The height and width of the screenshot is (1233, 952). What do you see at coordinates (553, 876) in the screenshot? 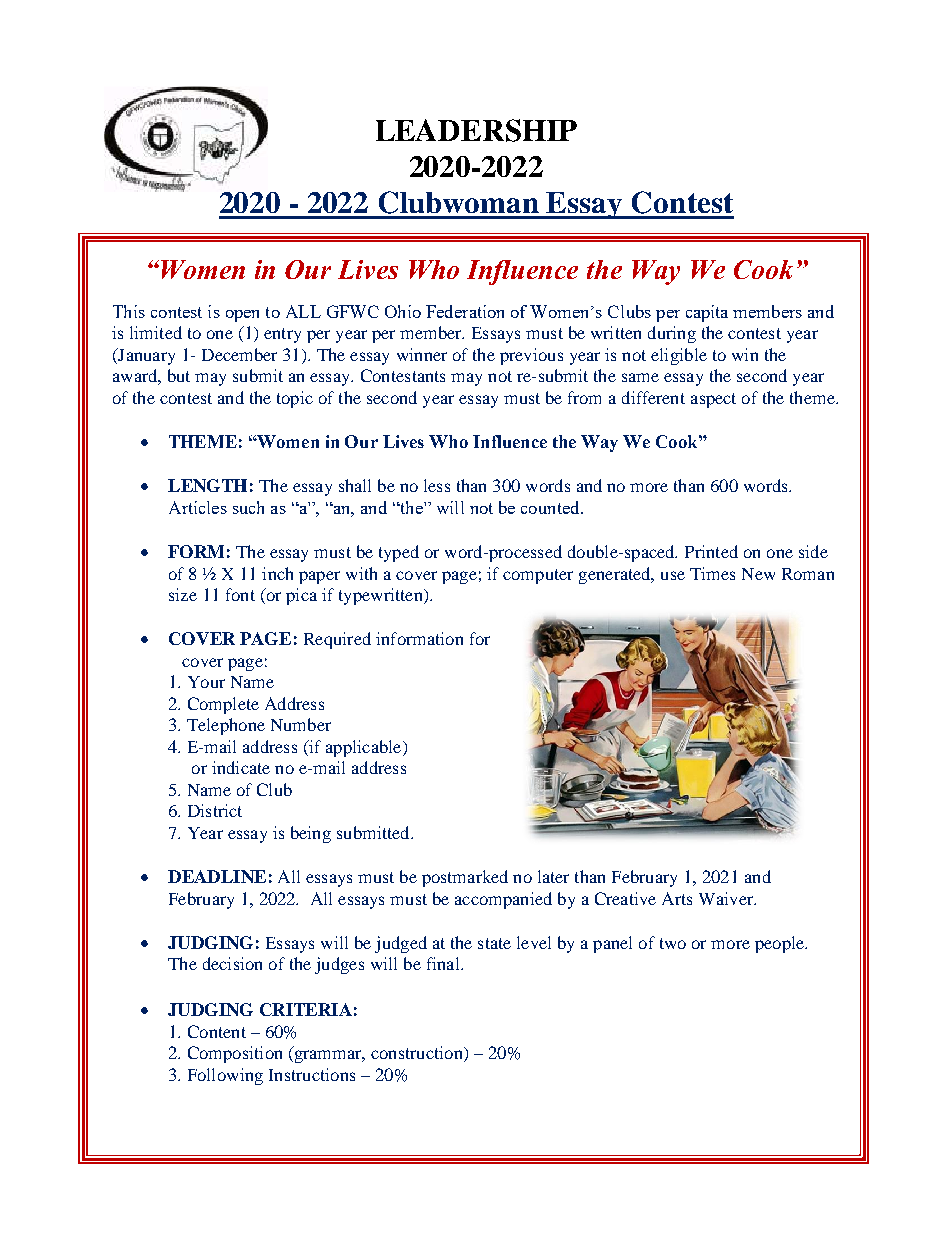
I see `later` at bounding box center [553, 876].
